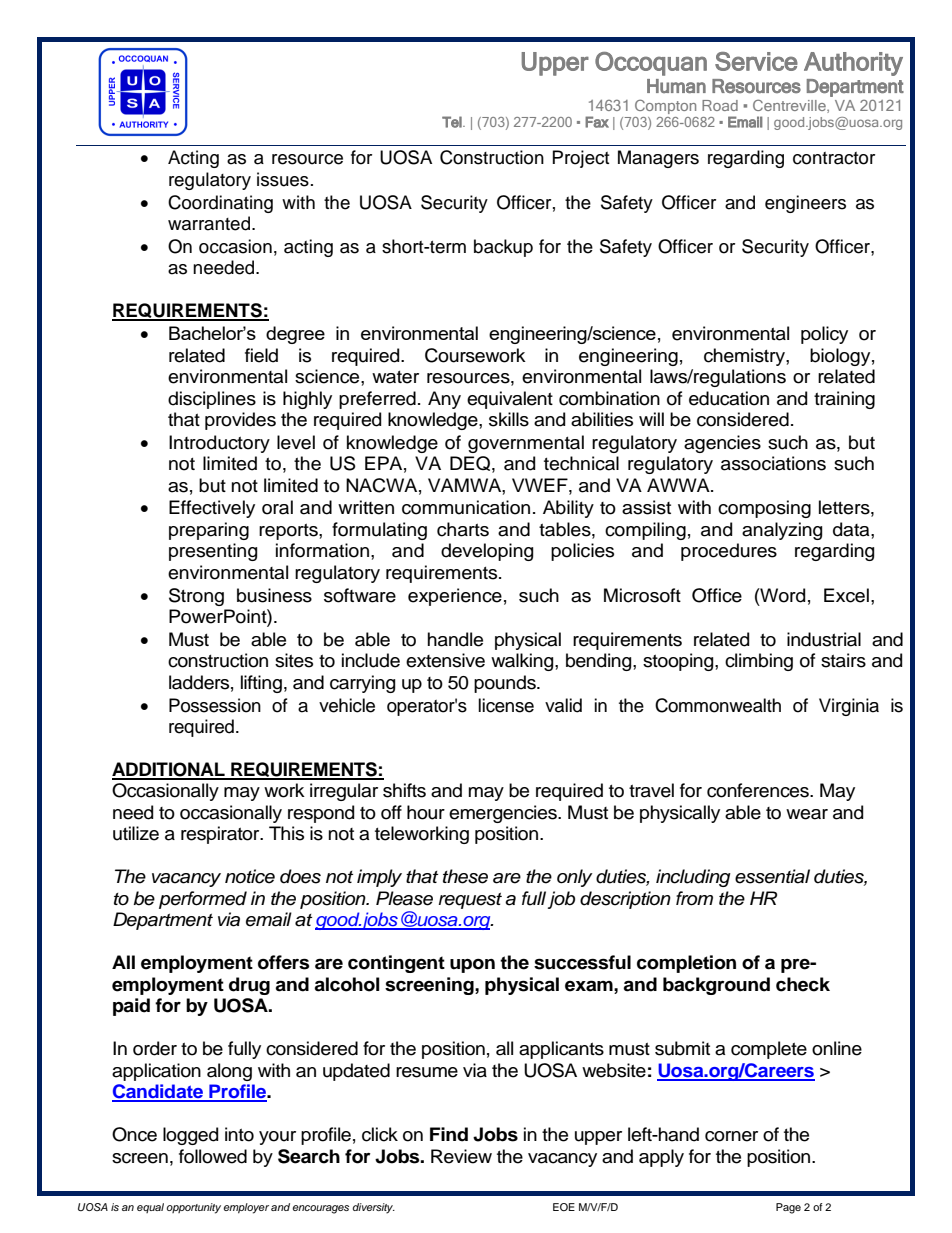 This screenshot has width=952, height=1233. What do you see at coordinates (790, 106) in the screenshot?
I see `Centreville` at bounding box center [790, 106].
